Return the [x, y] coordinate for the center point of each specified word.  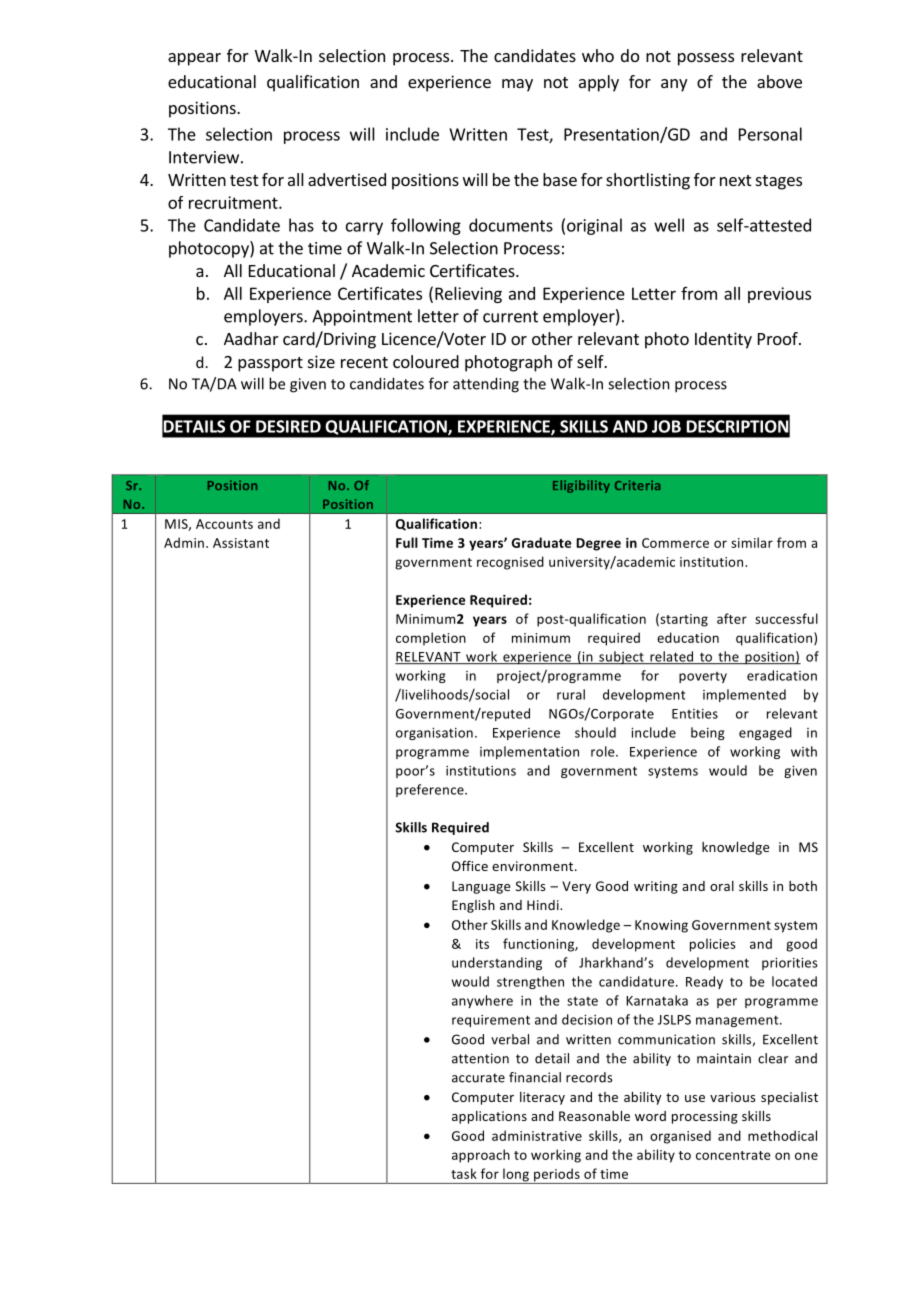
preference [431, 790]
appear [194, 59]
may [517, 85]
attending [486, 385]
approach [481, 1156]
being [708, 733]
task [464, 1173]
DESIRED [288, 426]
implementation [529, 752]
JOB [666, 426]
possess [706, 59]
